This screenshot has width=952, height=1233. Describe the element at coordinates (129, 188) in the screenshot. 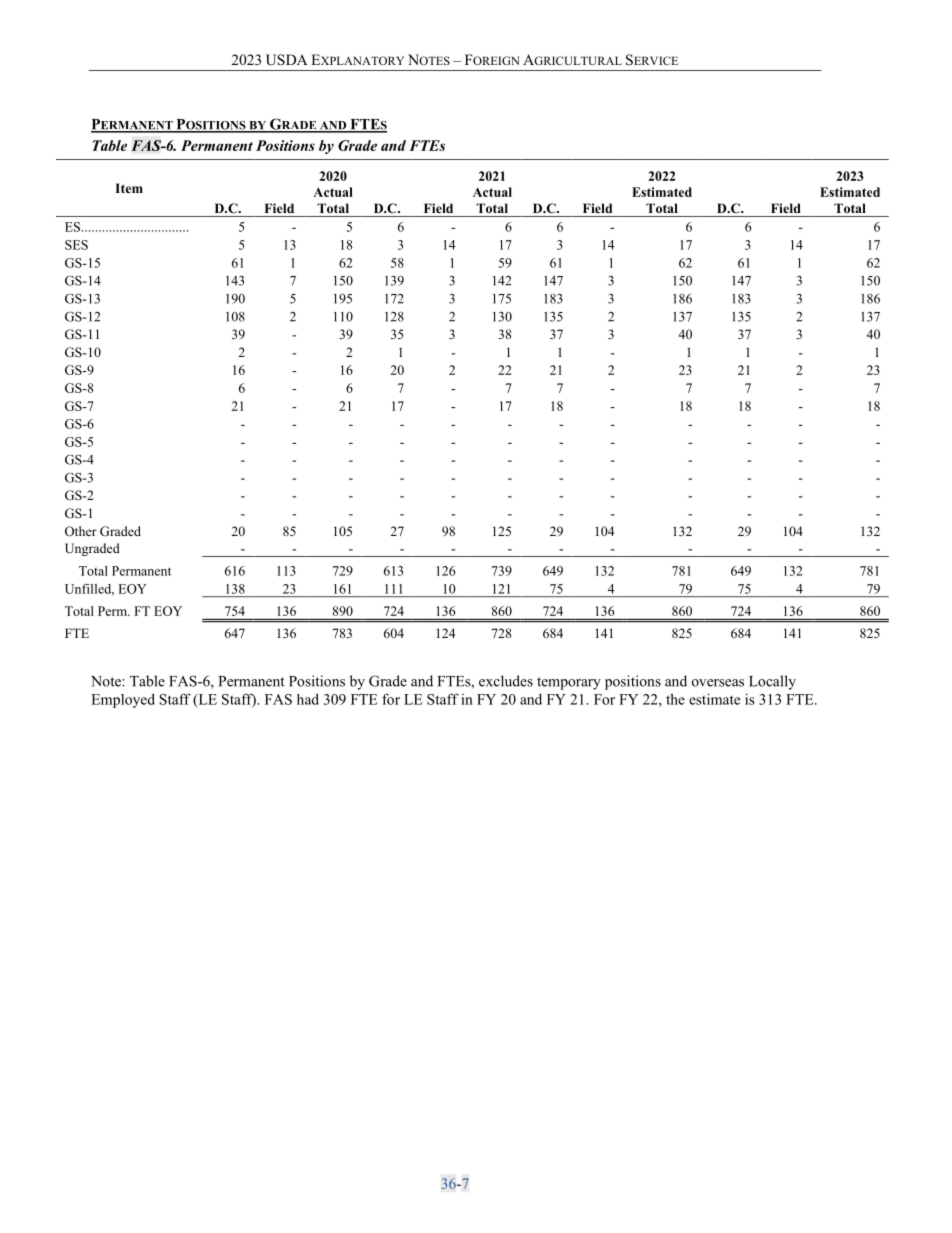

I see `Item` at that location.
